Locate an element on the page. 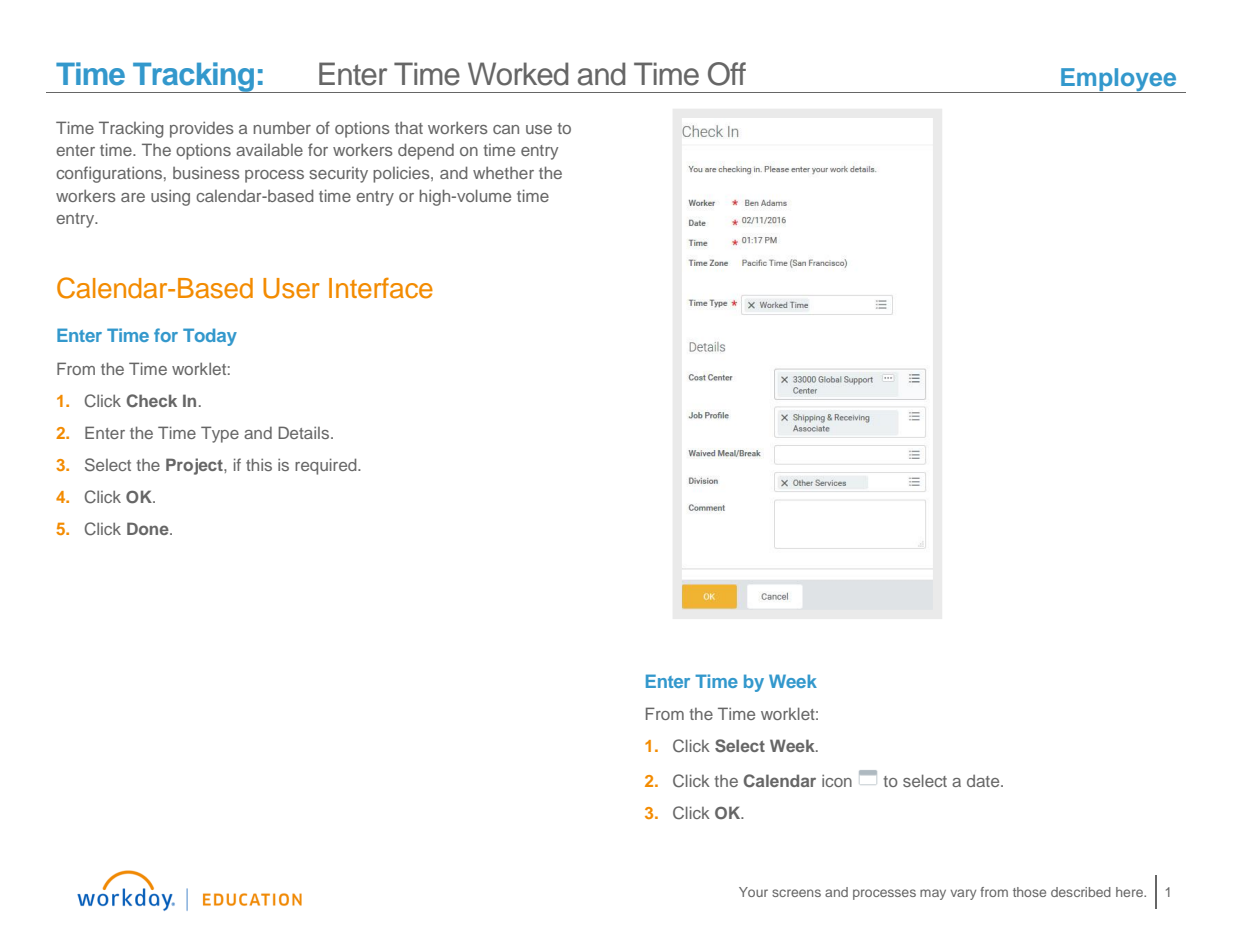  Details is located at coordinates (303, 432).
